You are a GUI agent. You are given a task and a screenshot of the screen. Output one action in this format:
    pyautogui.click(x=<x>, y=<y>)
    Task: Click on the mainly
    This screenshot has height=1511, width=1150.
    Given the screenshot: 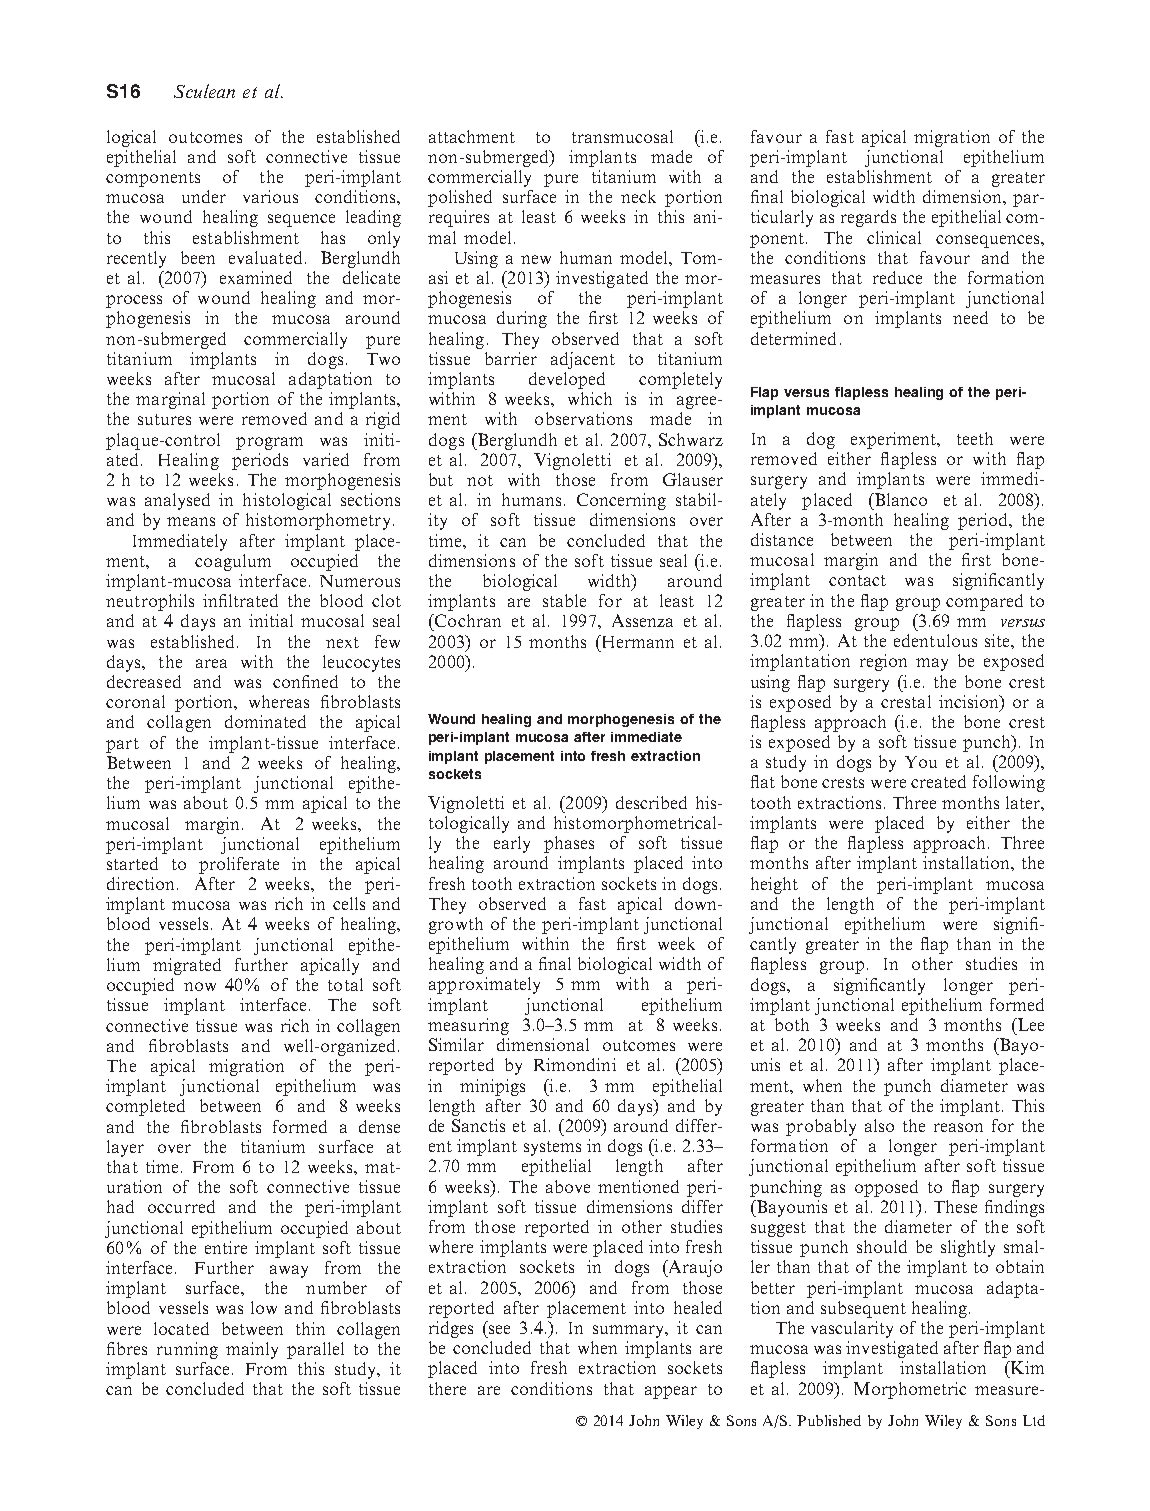 What is the action you would take?
    pyautogui.click(x=252, y=1350)
